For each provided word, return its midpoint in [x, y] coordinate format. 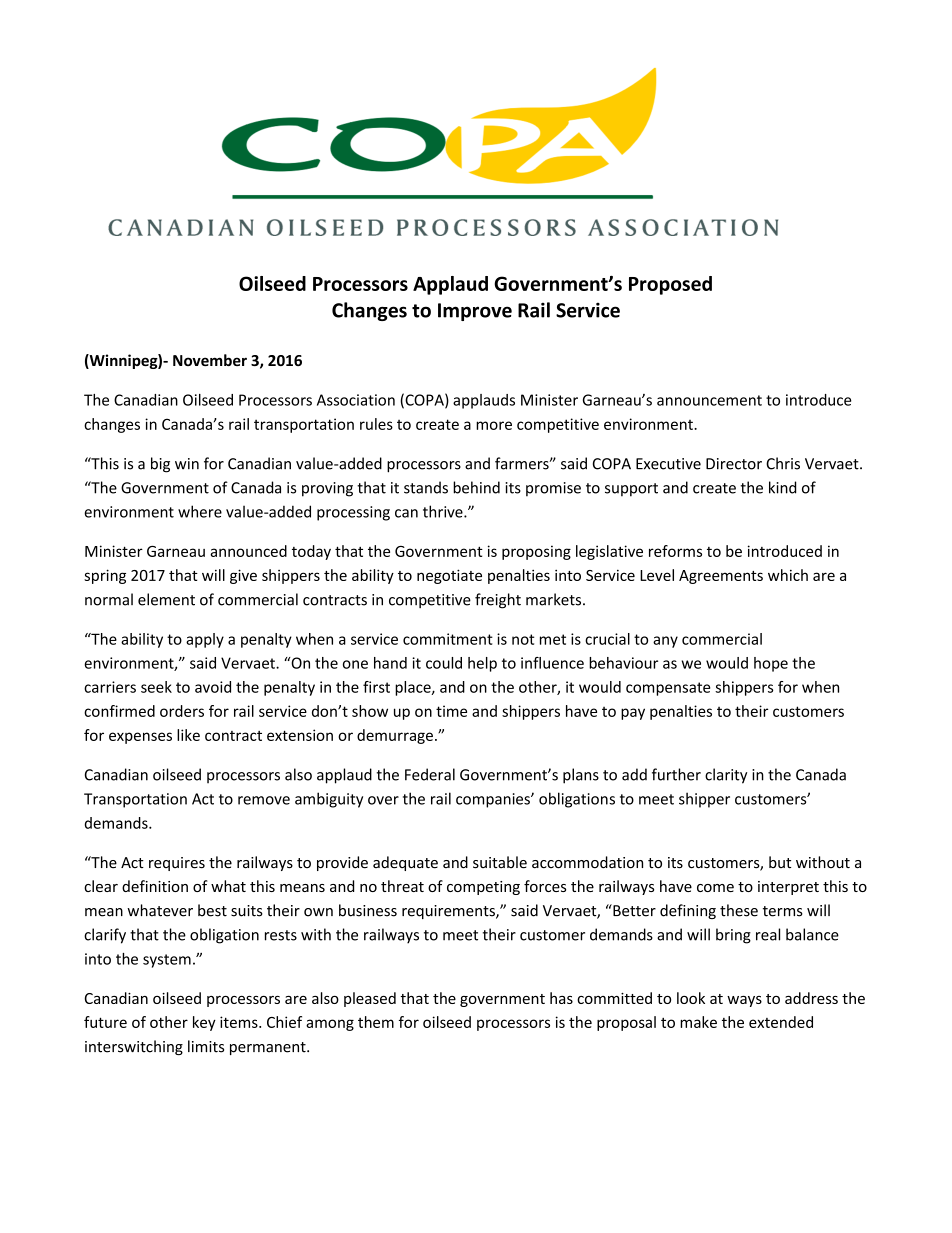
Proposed [670, 285]
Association [356, 400]
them [376, 1022]
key [204, 1023]
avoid [213, 687]
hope [771, 664]
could [444, 663]
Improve [475, 312]
